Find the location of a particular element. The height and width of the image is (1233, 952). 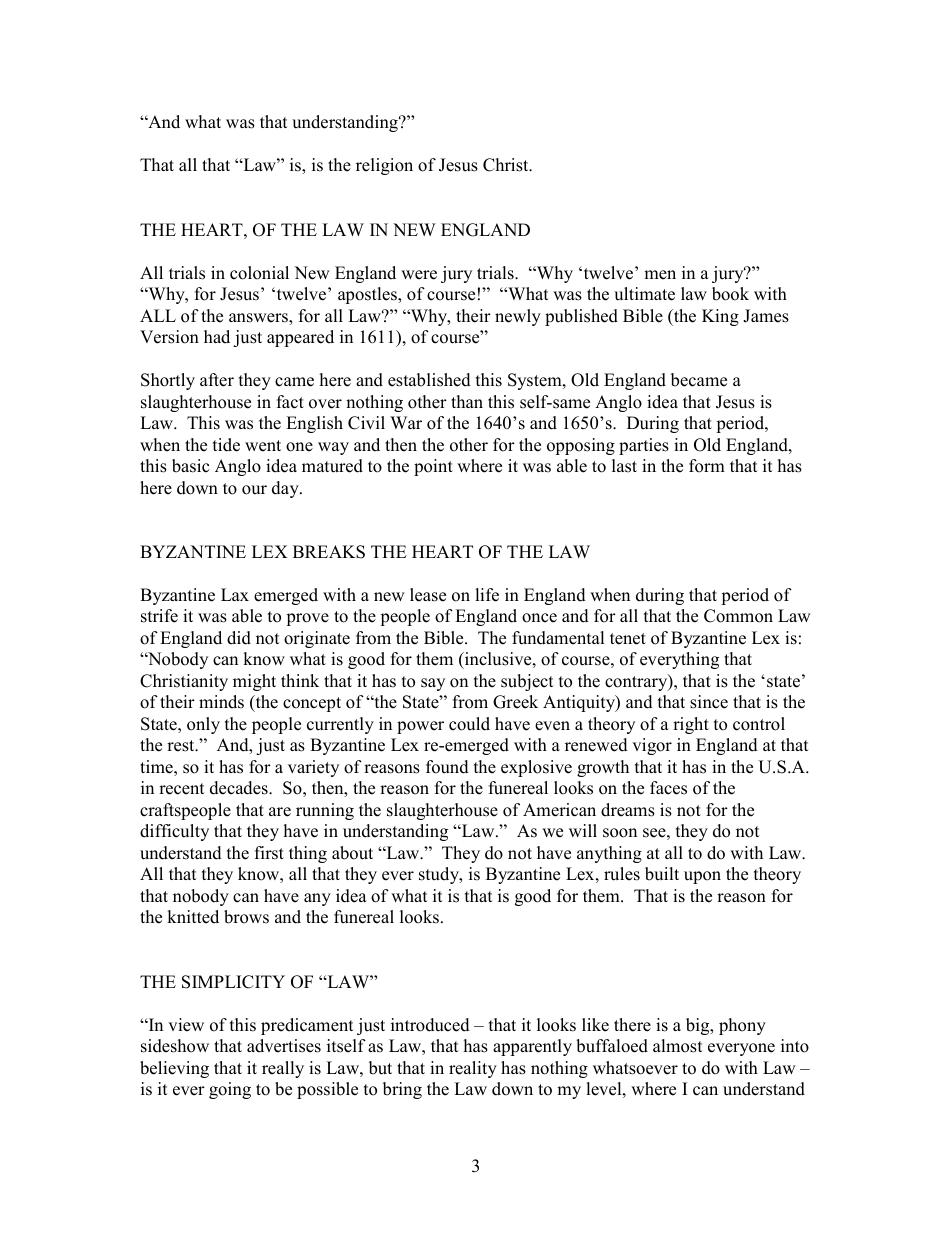

book is located at coordinates (730, 294).
